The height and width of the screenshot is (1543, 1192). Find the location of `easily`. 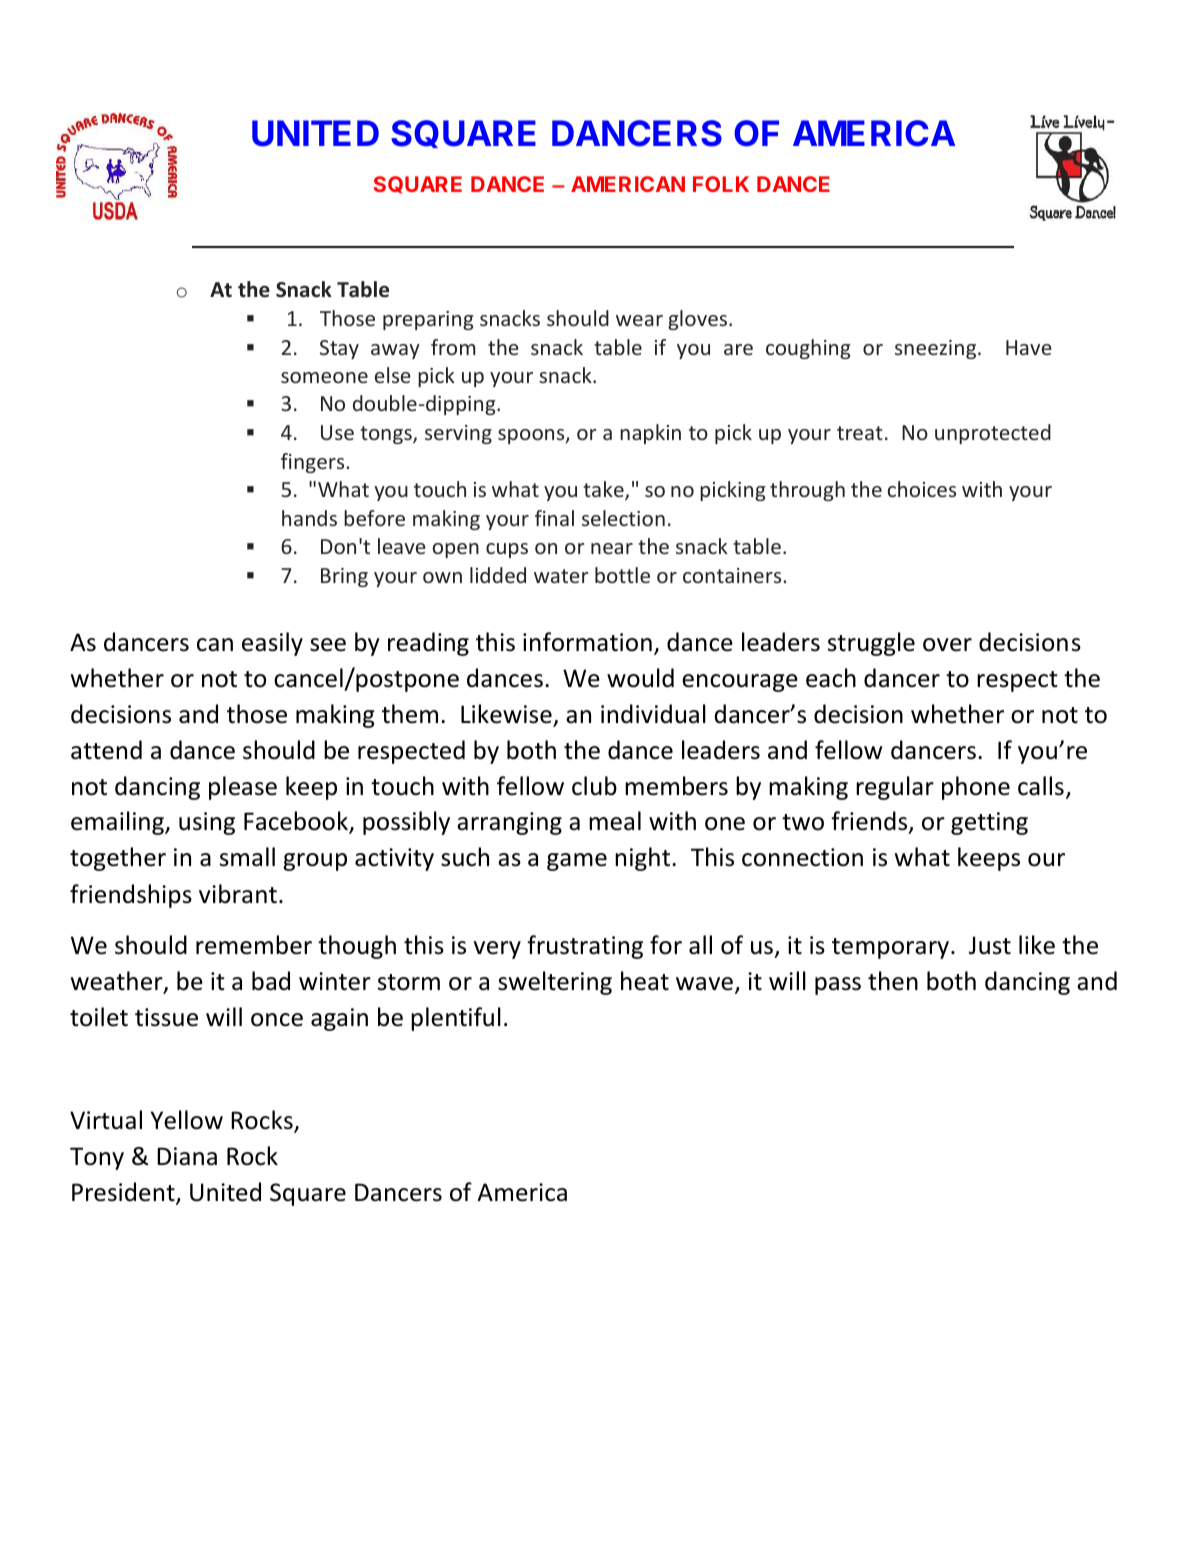

easily is located at coordinates (272, 644).
